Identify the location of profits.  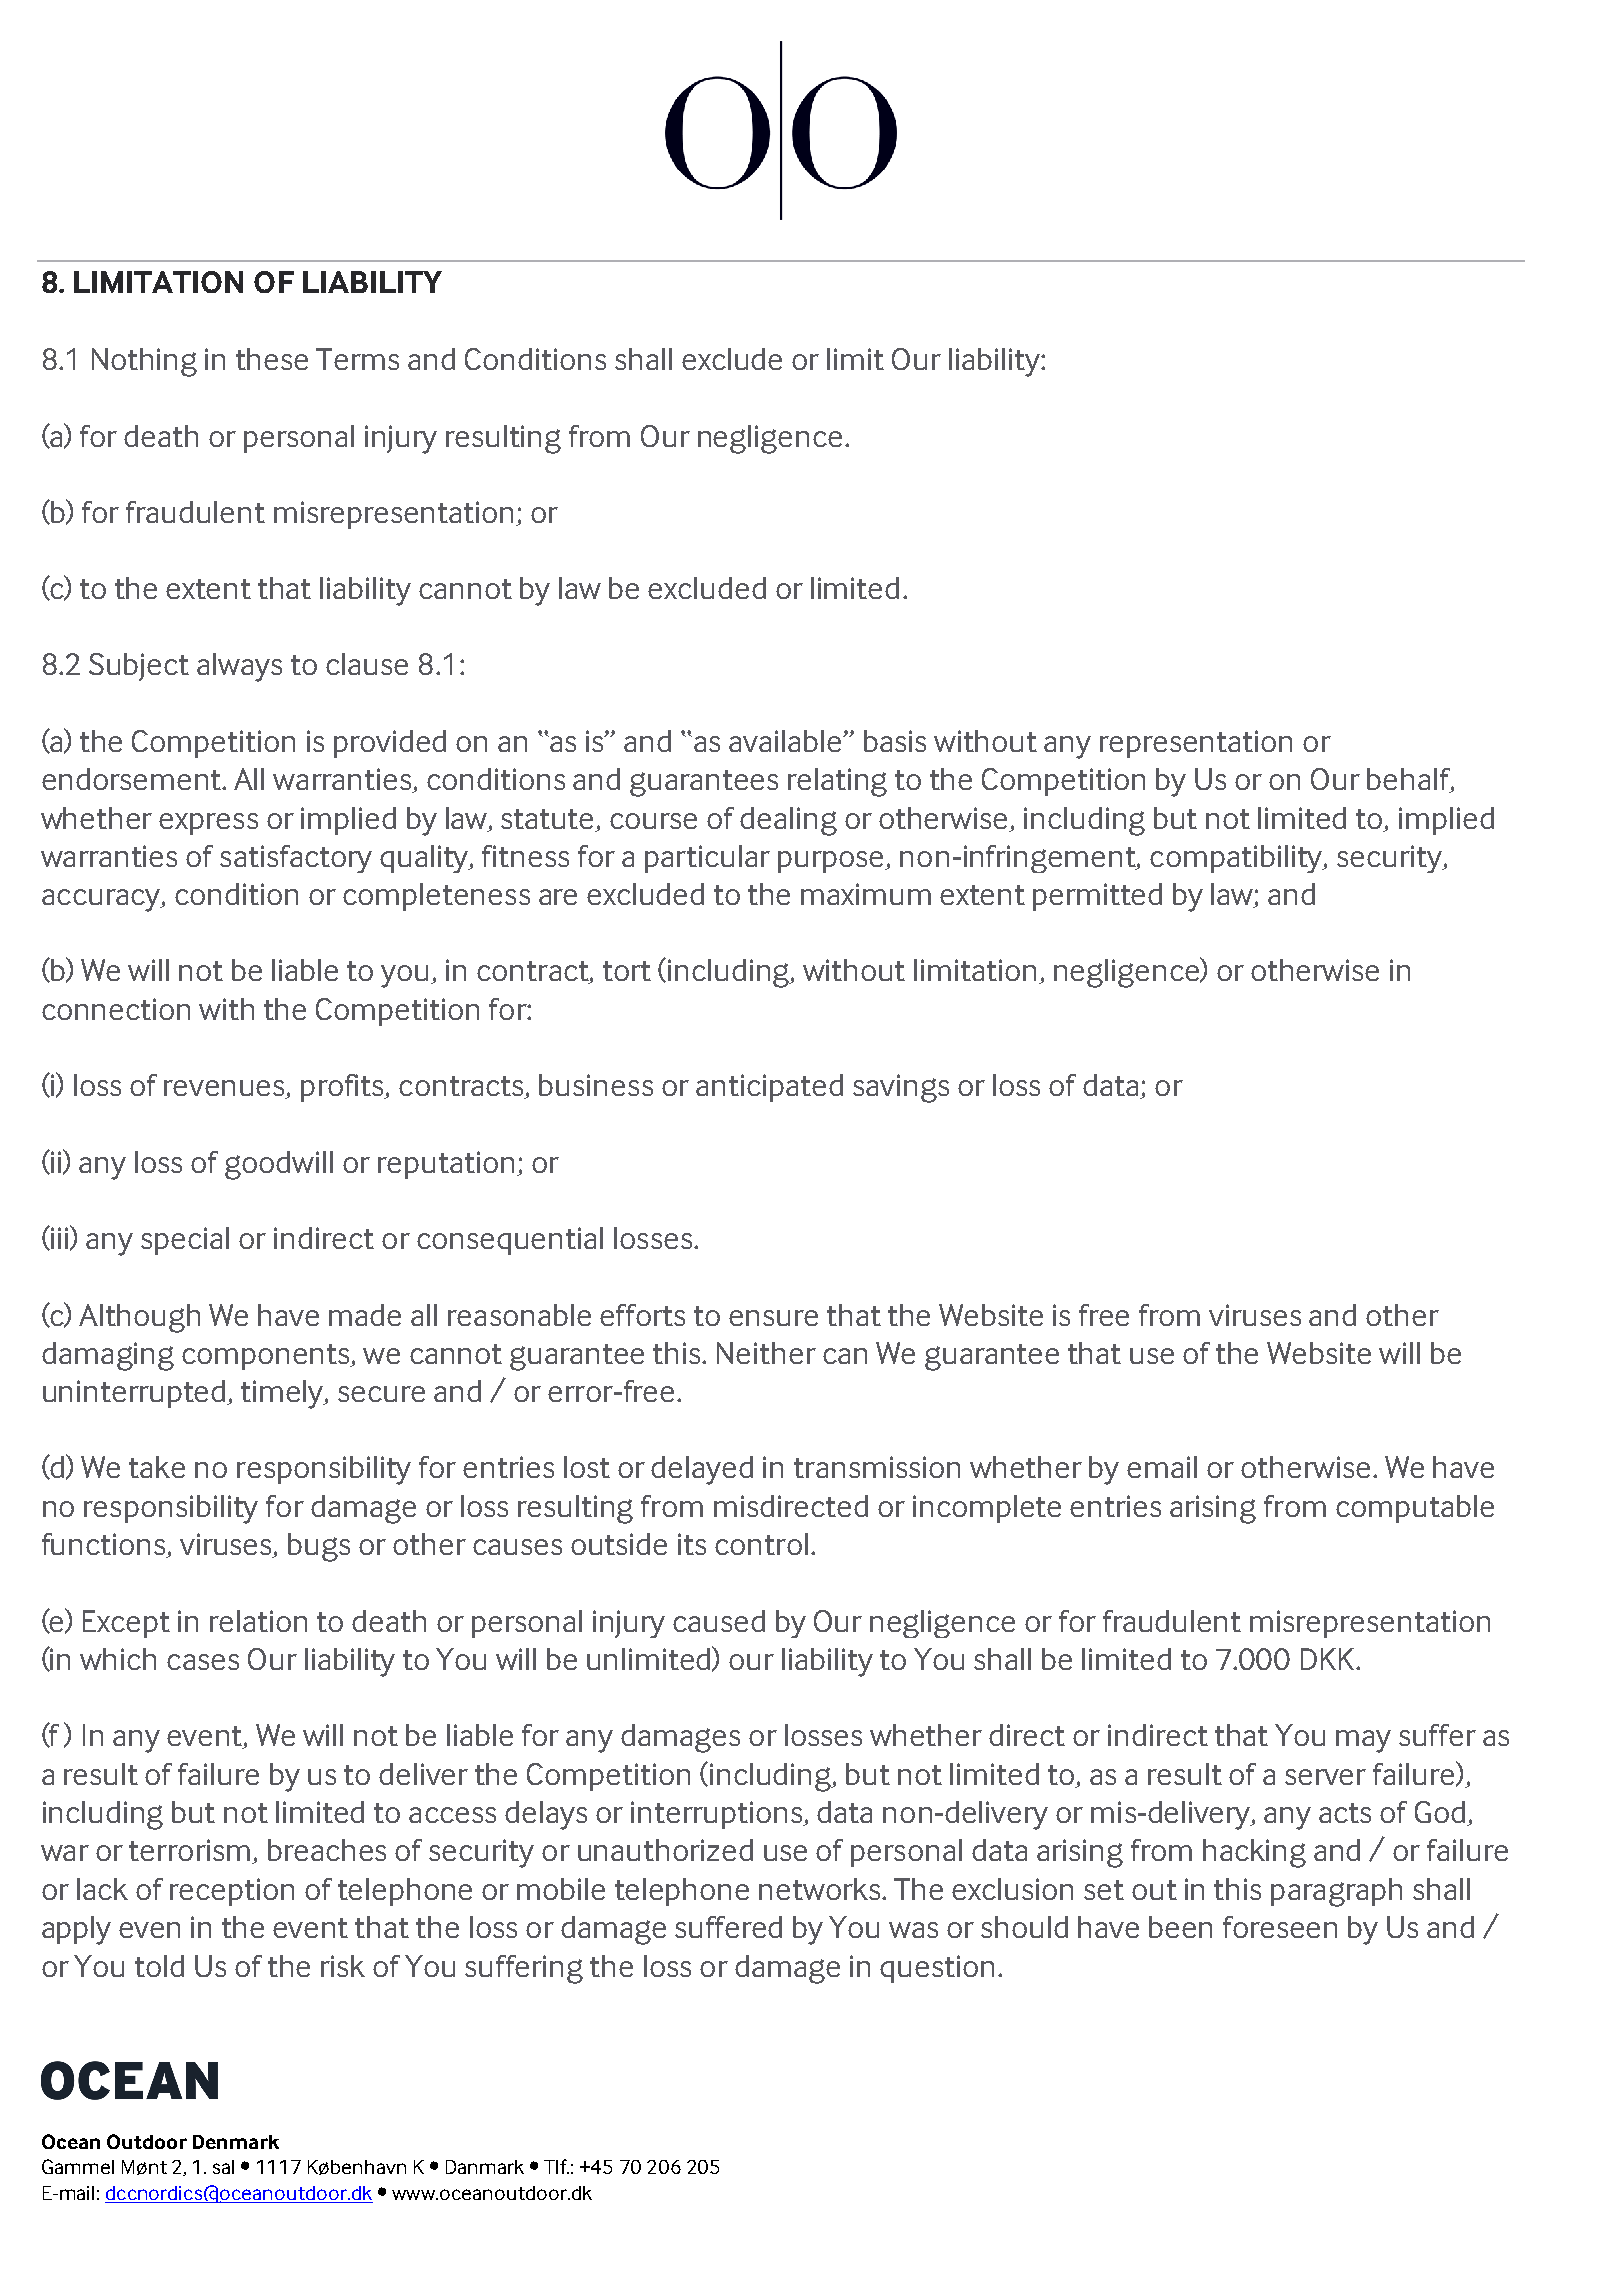
(344, 1088).
